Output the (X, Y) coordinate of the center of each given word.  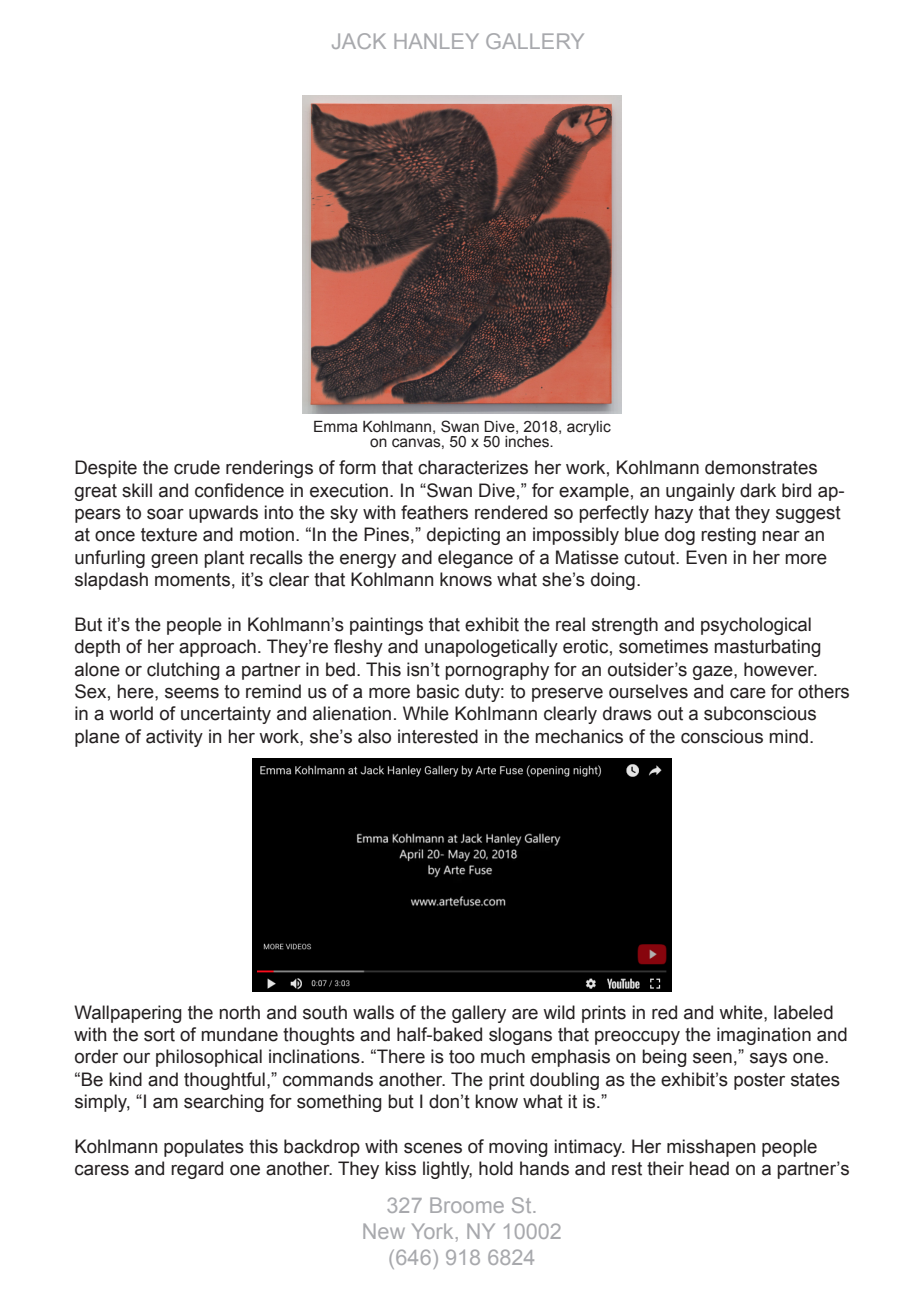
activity (174, 738)
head (709, 1168)
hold (496, 1168)
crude (197, 467)
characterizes (473, 467)
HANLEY (436, 41)
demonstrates (761, 467)
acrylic (589, 428)
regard (197, 1170)
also (374, 736)
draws (627, 713)
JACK (359, 41)
